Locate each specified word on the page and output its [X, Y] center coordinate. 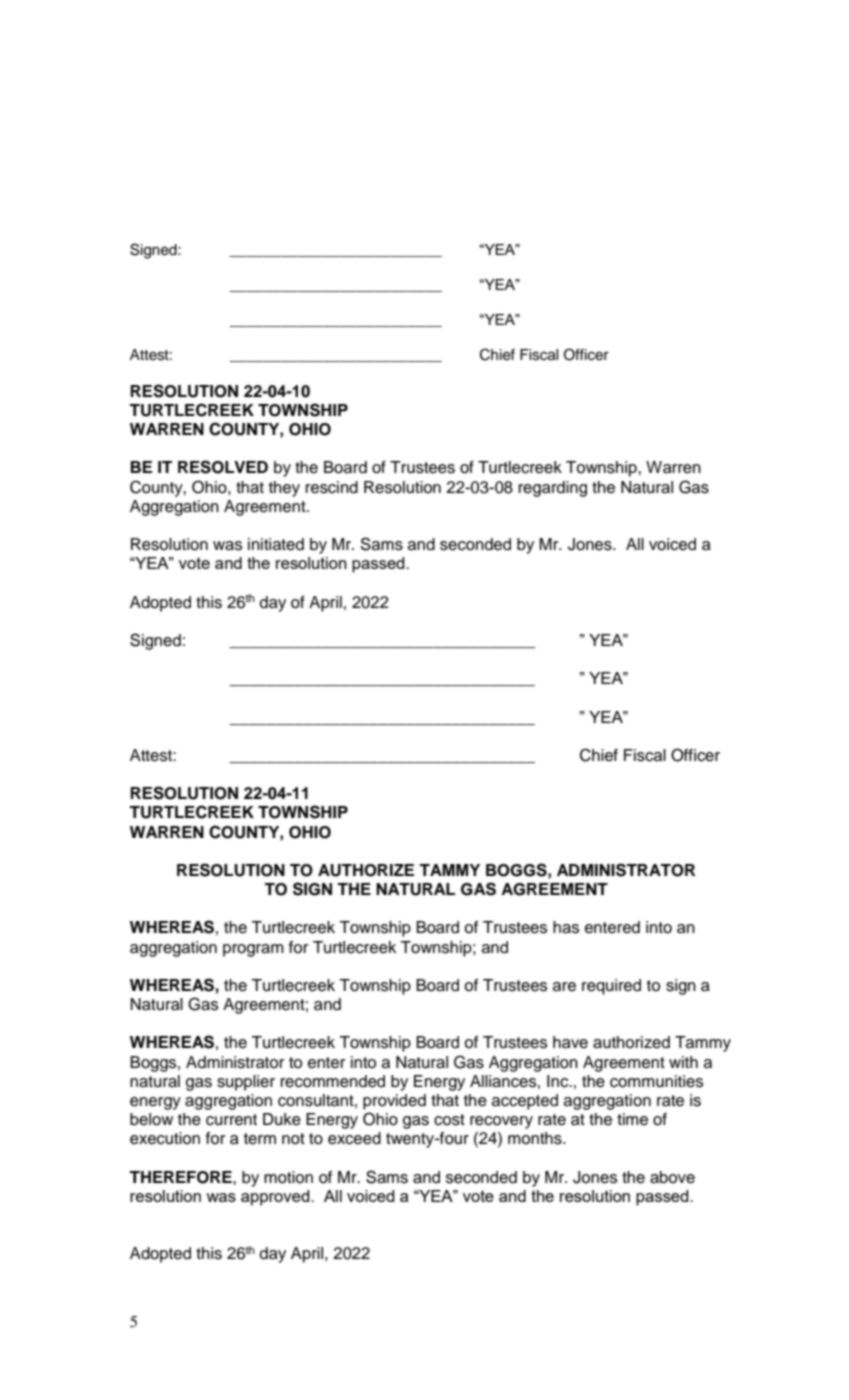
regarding [553, 489]
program [253, 950]
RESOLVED [223, 467]
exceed [354, 1138]
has [566, 927]
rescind [332, 487]
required [611, 987]
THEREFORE [181, 1177]
